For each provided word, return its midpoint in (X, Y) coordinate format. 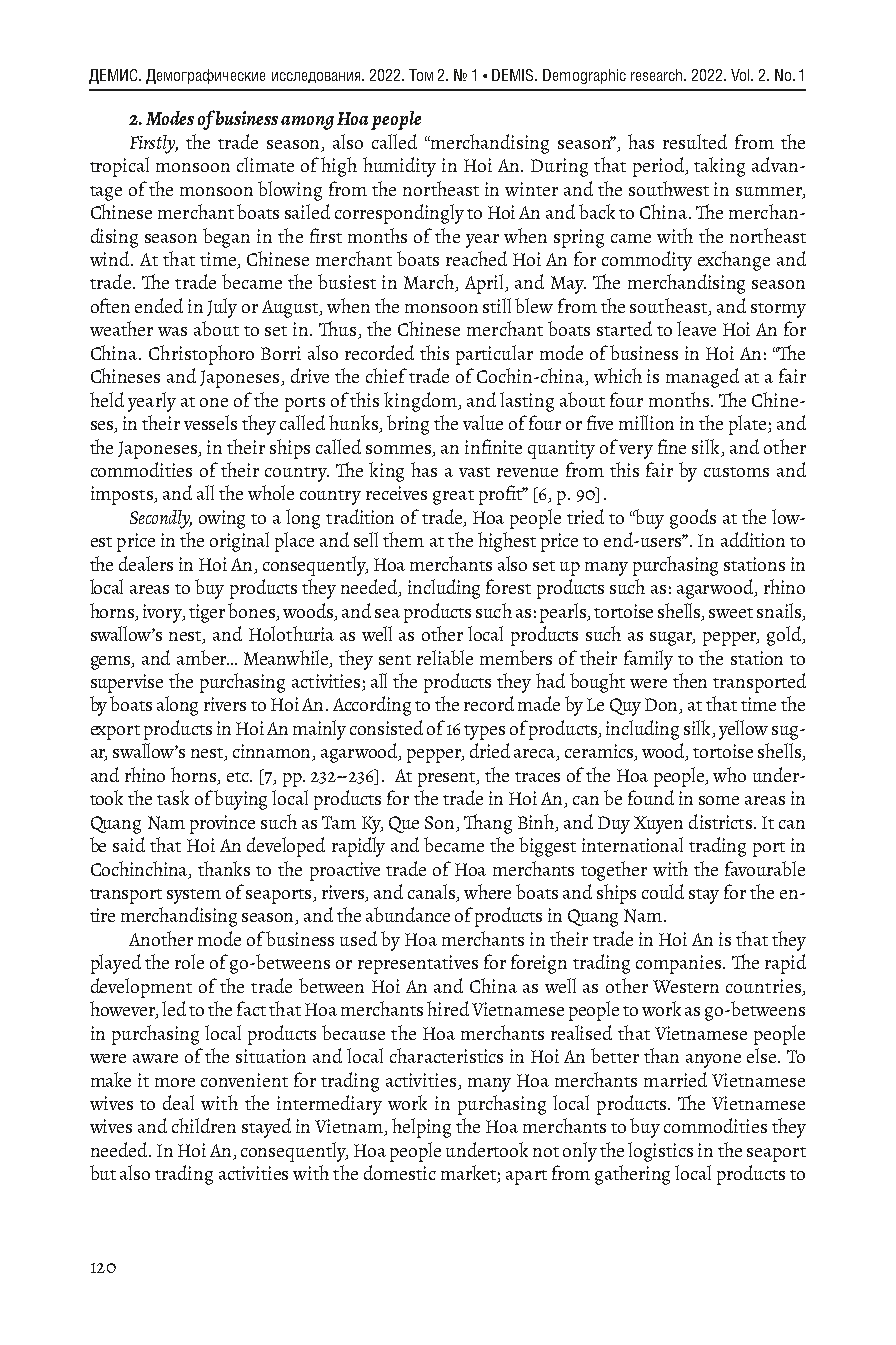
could (663, 891)
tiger (207, 613)
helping (421, 1128)
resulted (695, 141)
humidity (399, 167)
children (204, 1125)
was (172, 331)
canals (433, 893)
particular (494, 355)
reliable (445, 657)
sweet (731, 613)
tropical (119, 167)
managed (702, 378)
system (194, 896)
